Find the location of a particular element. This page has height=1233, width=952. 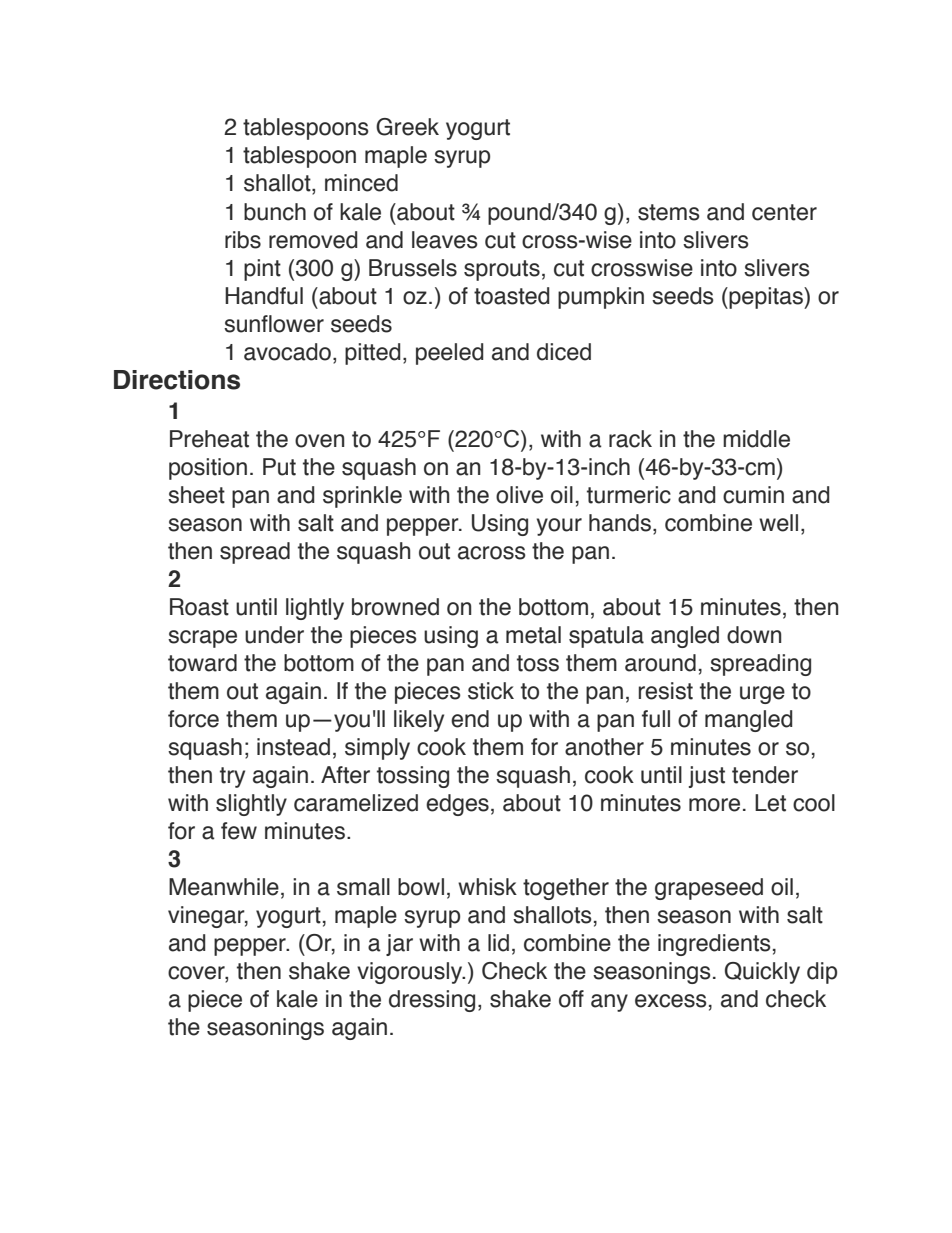

bunch is located at coordinates (275, 212).
